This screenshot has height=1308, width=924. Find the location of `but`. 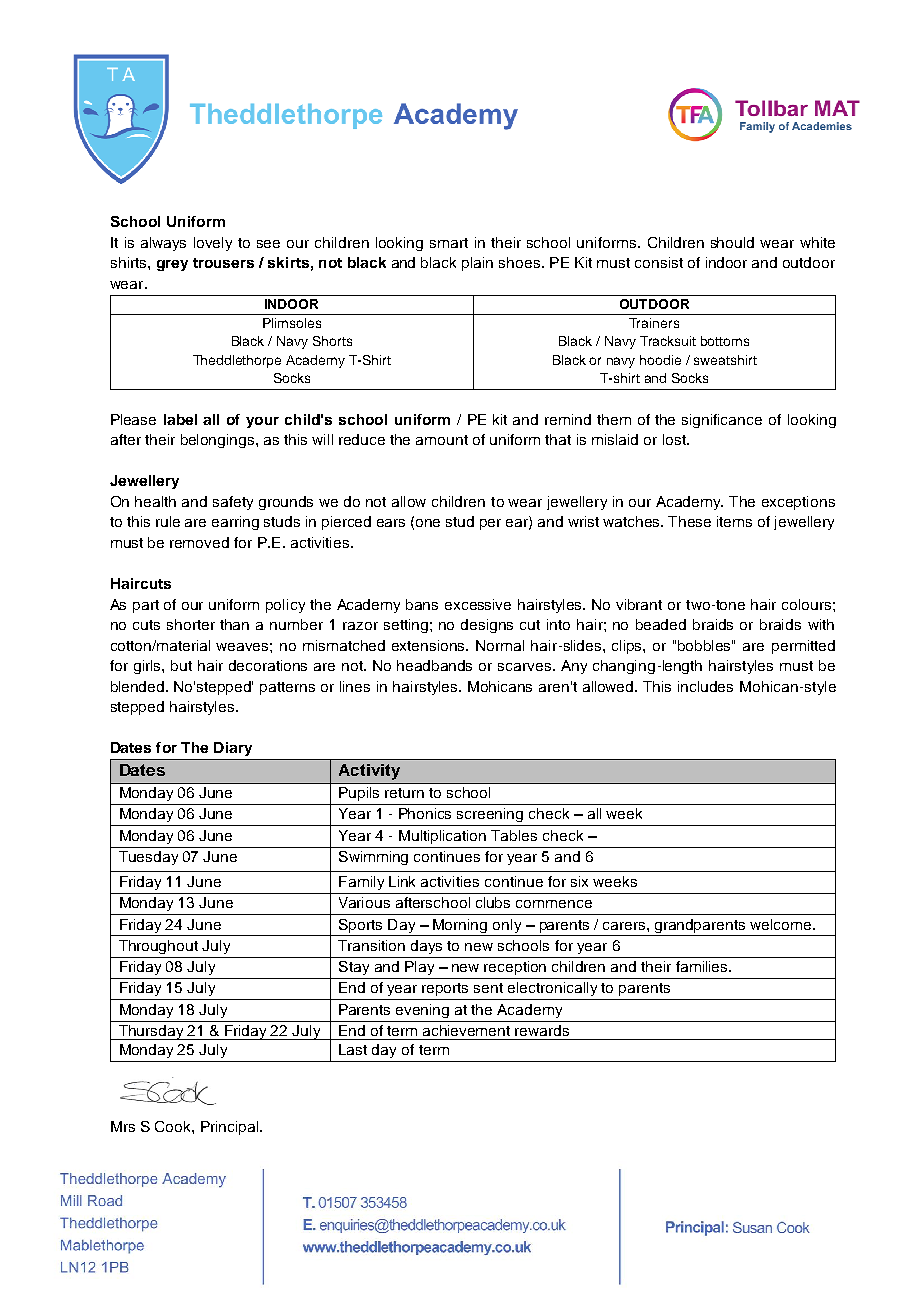

but is located at coordinates (181, 665).
